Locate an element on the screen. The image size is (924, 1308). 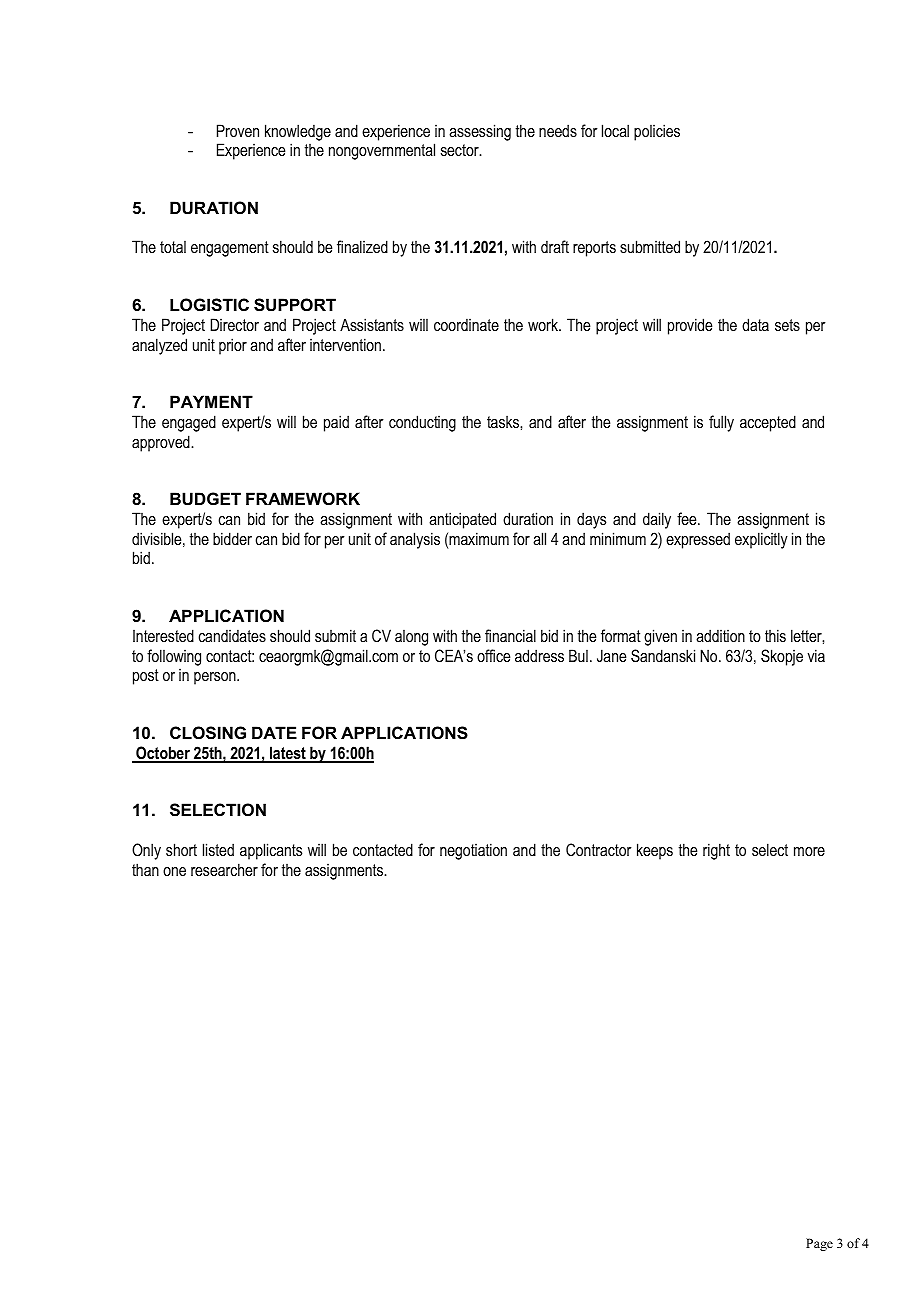
Proven is located at coordinates (238, 130).
